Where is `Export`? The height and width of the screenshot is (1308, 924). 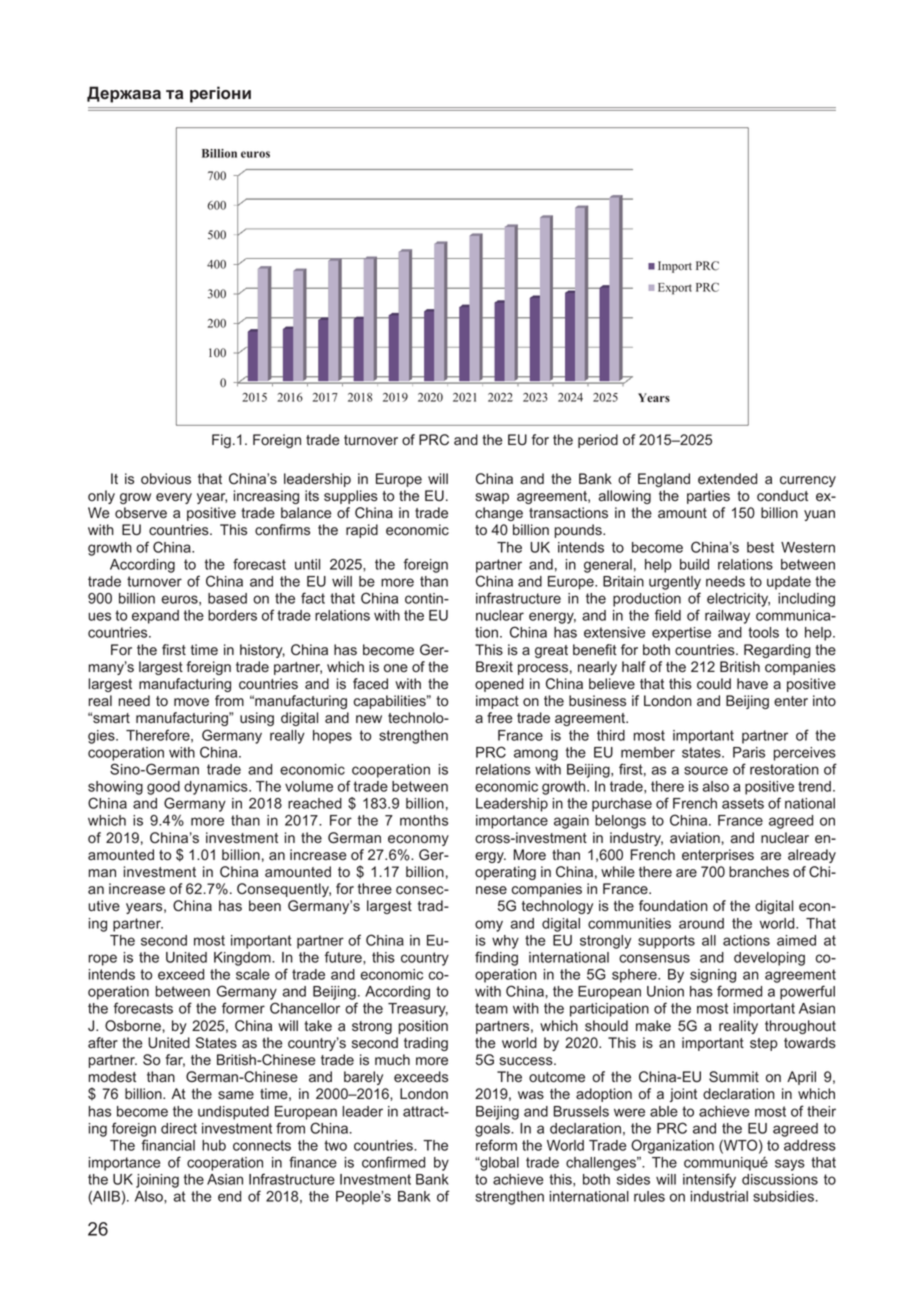
Export is located at coordinates (675, 289).
